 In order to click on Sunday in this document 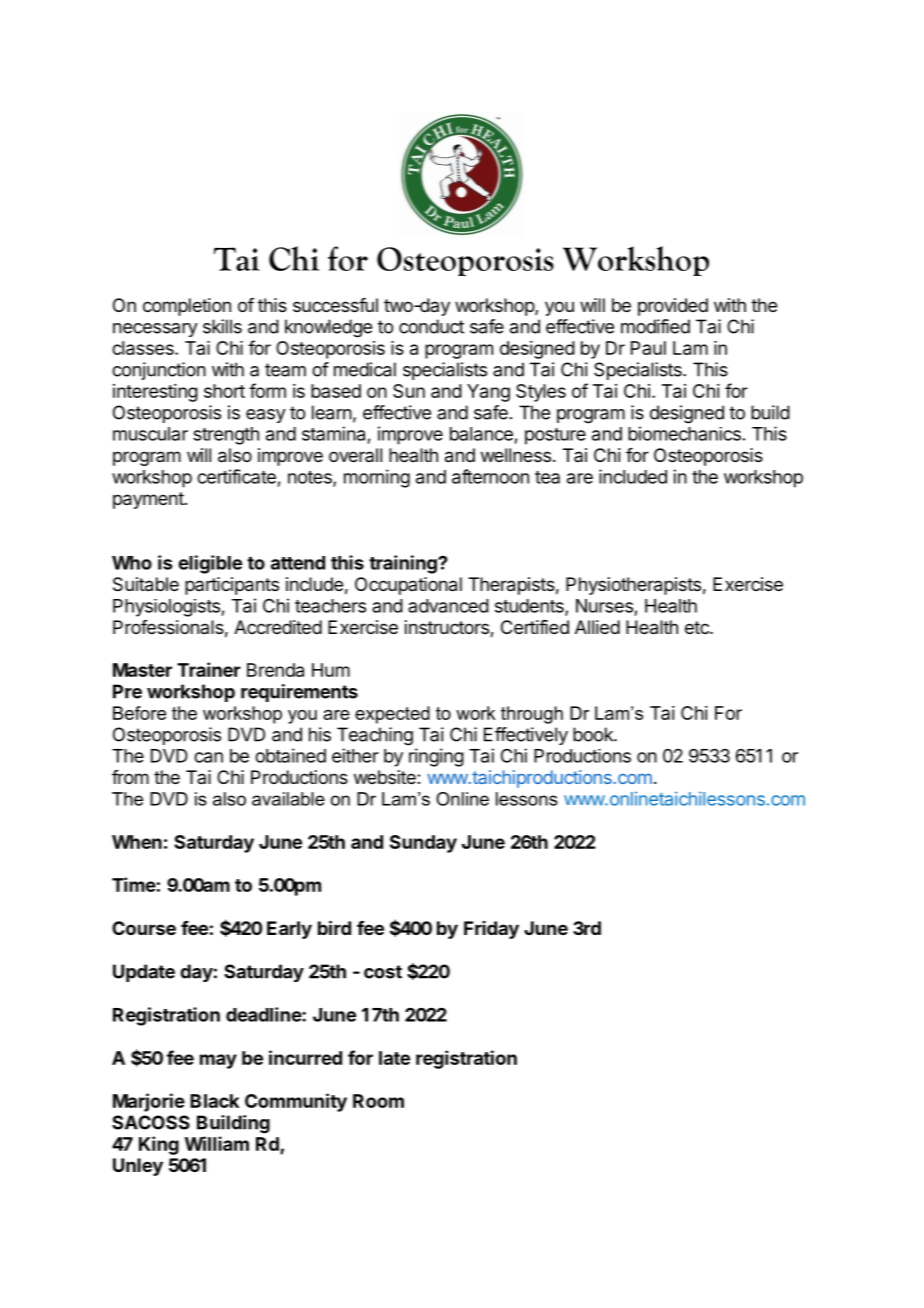, I will do `click(423, 844)`.
